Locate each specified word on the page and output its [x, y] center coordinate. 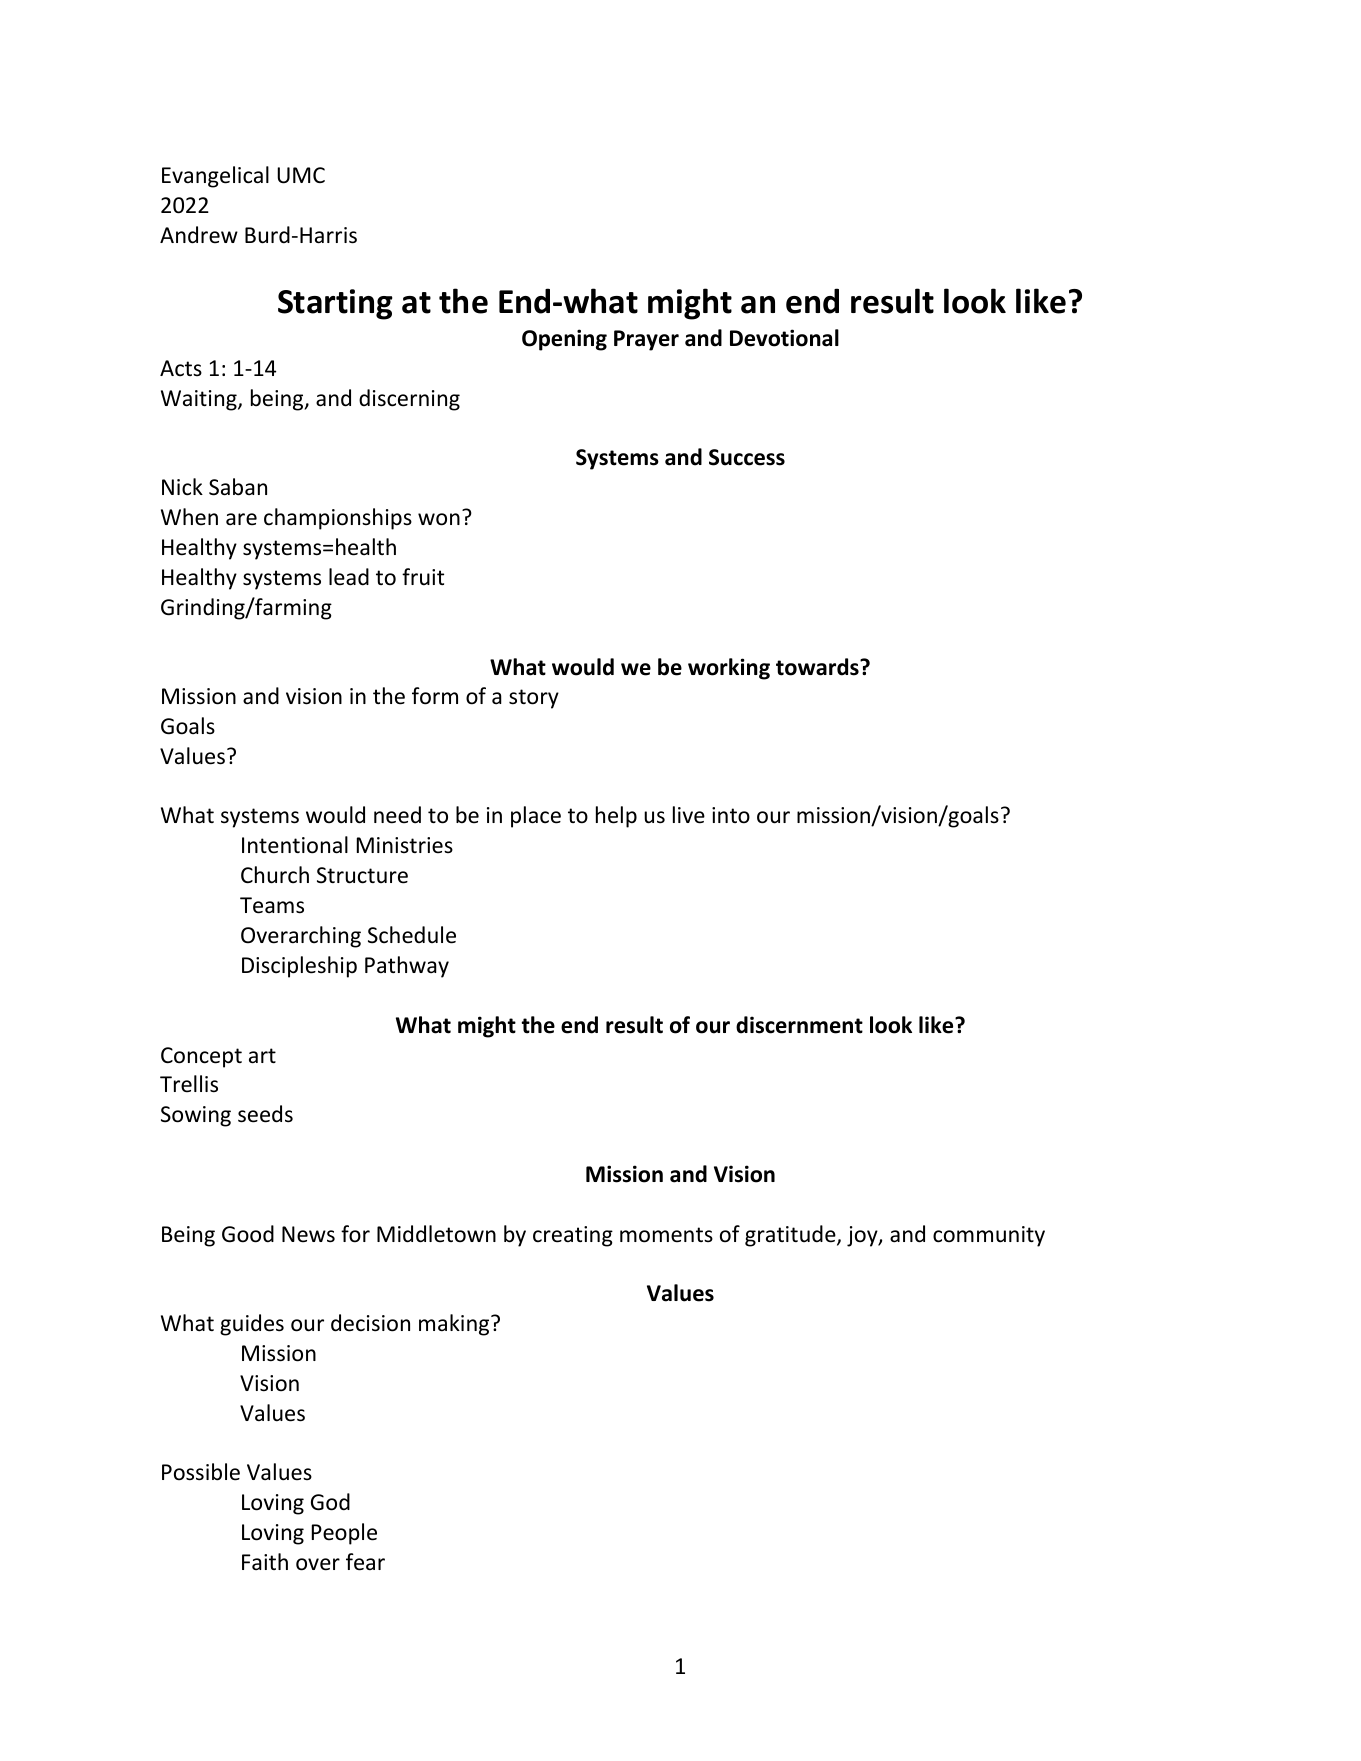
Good [248, 1234]
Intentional [295, 845]
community [989, 1236]
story [534, 699]
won [439, 519]
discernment [799, 1025]
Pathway [407, 967]
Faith [265, 1561]
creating [573, 1236]
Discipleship [299, 967]
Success [747, 457]
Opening [564, 340]
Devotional [784, 338]
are [241, 519]
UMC [301, 175]
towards [818, 667]
